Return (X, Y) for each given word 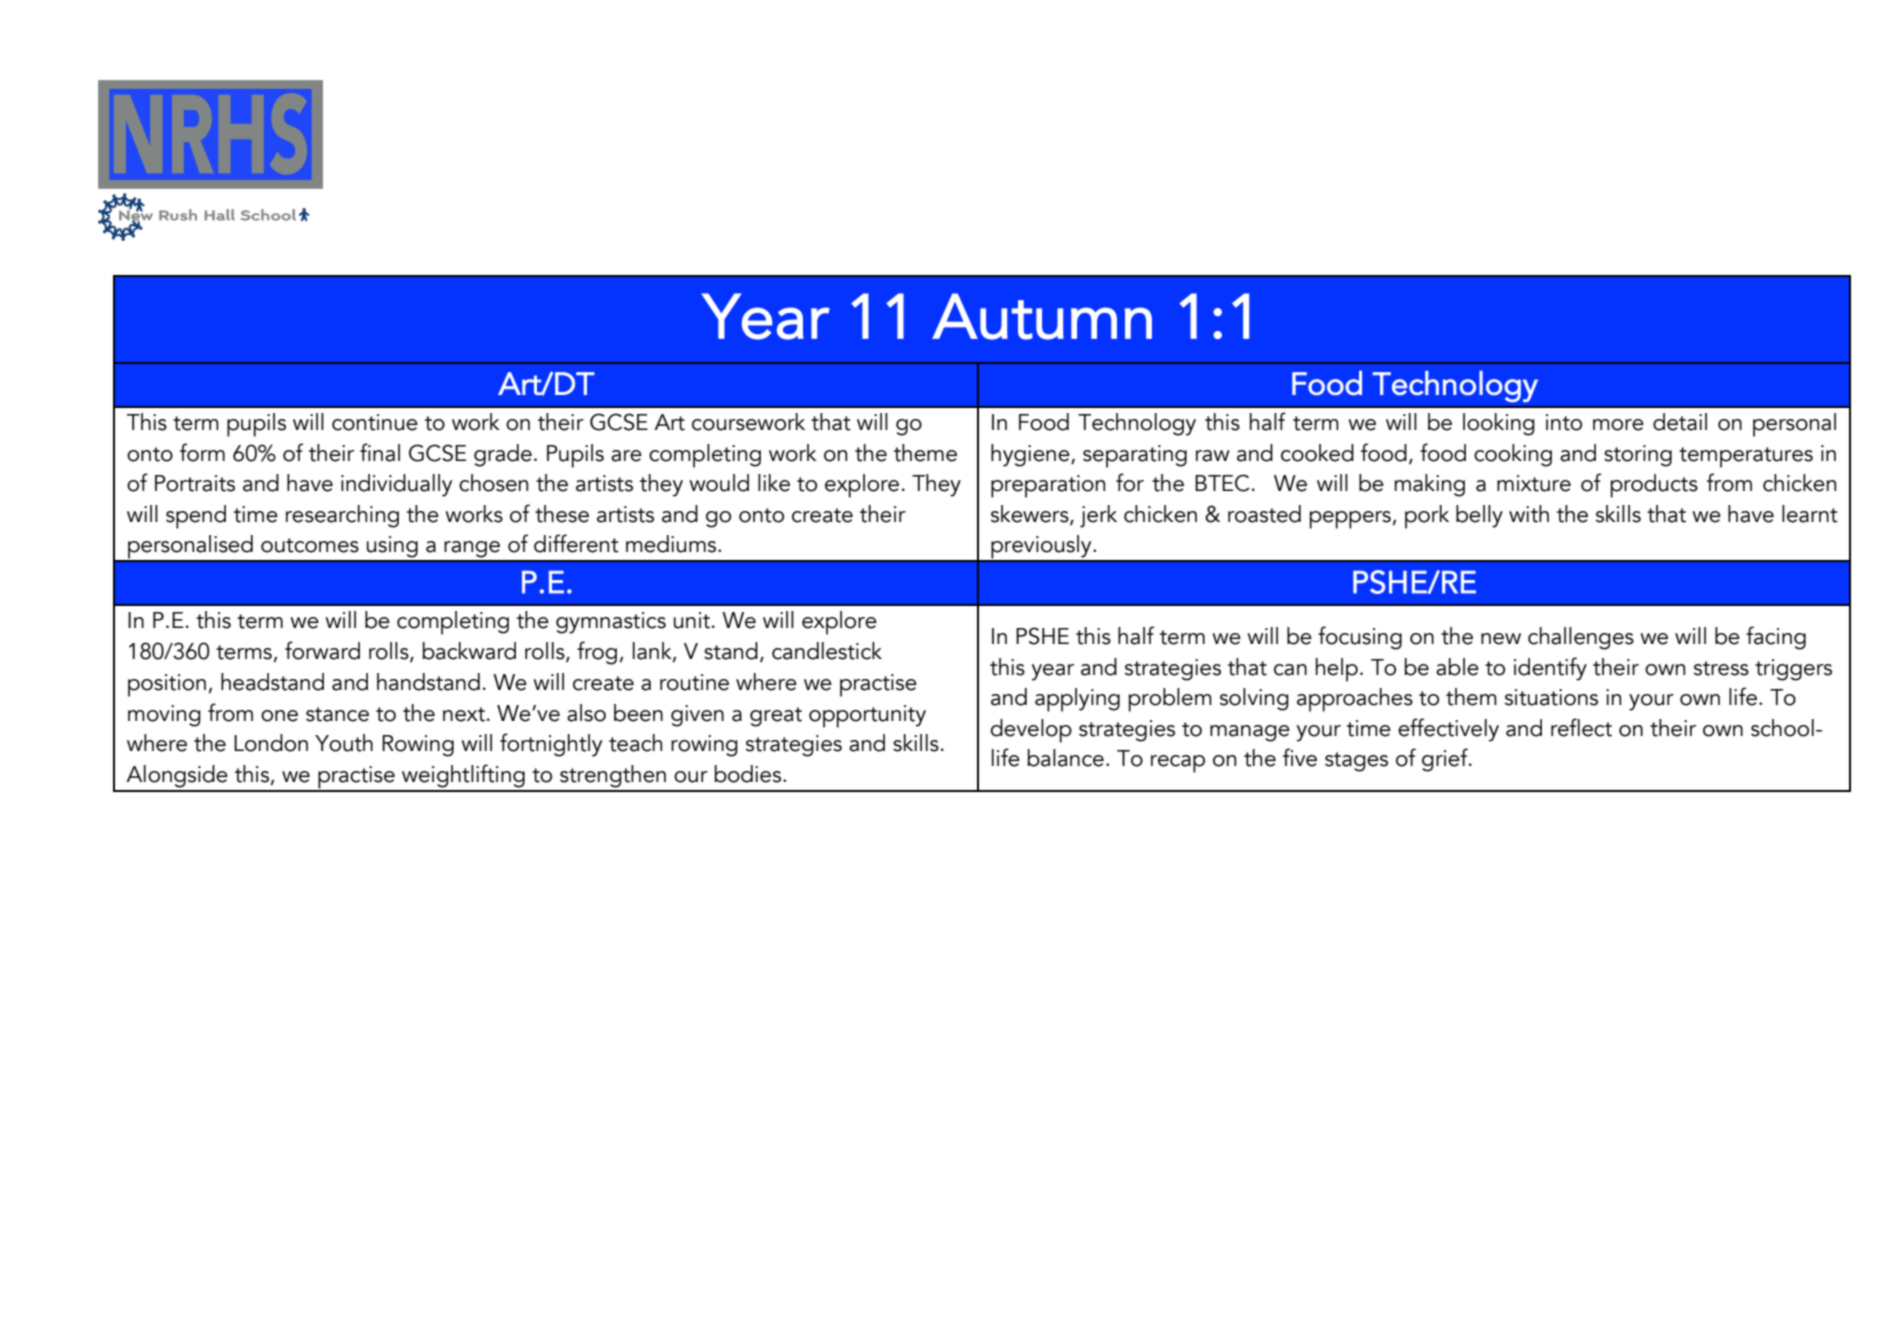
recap (1178, 764)
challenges (1581, 638)
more (1618, 425)
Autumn (1042, 316)
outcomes (310, 545)
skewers (1031, 515)
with (1529, 514)
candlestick (827, 651)
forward (322, 650)
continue (375, 422)
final (380, 452)
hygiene (1031, 455)
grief (1446, 760)
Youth (344, 743)
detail (1680, 422)
